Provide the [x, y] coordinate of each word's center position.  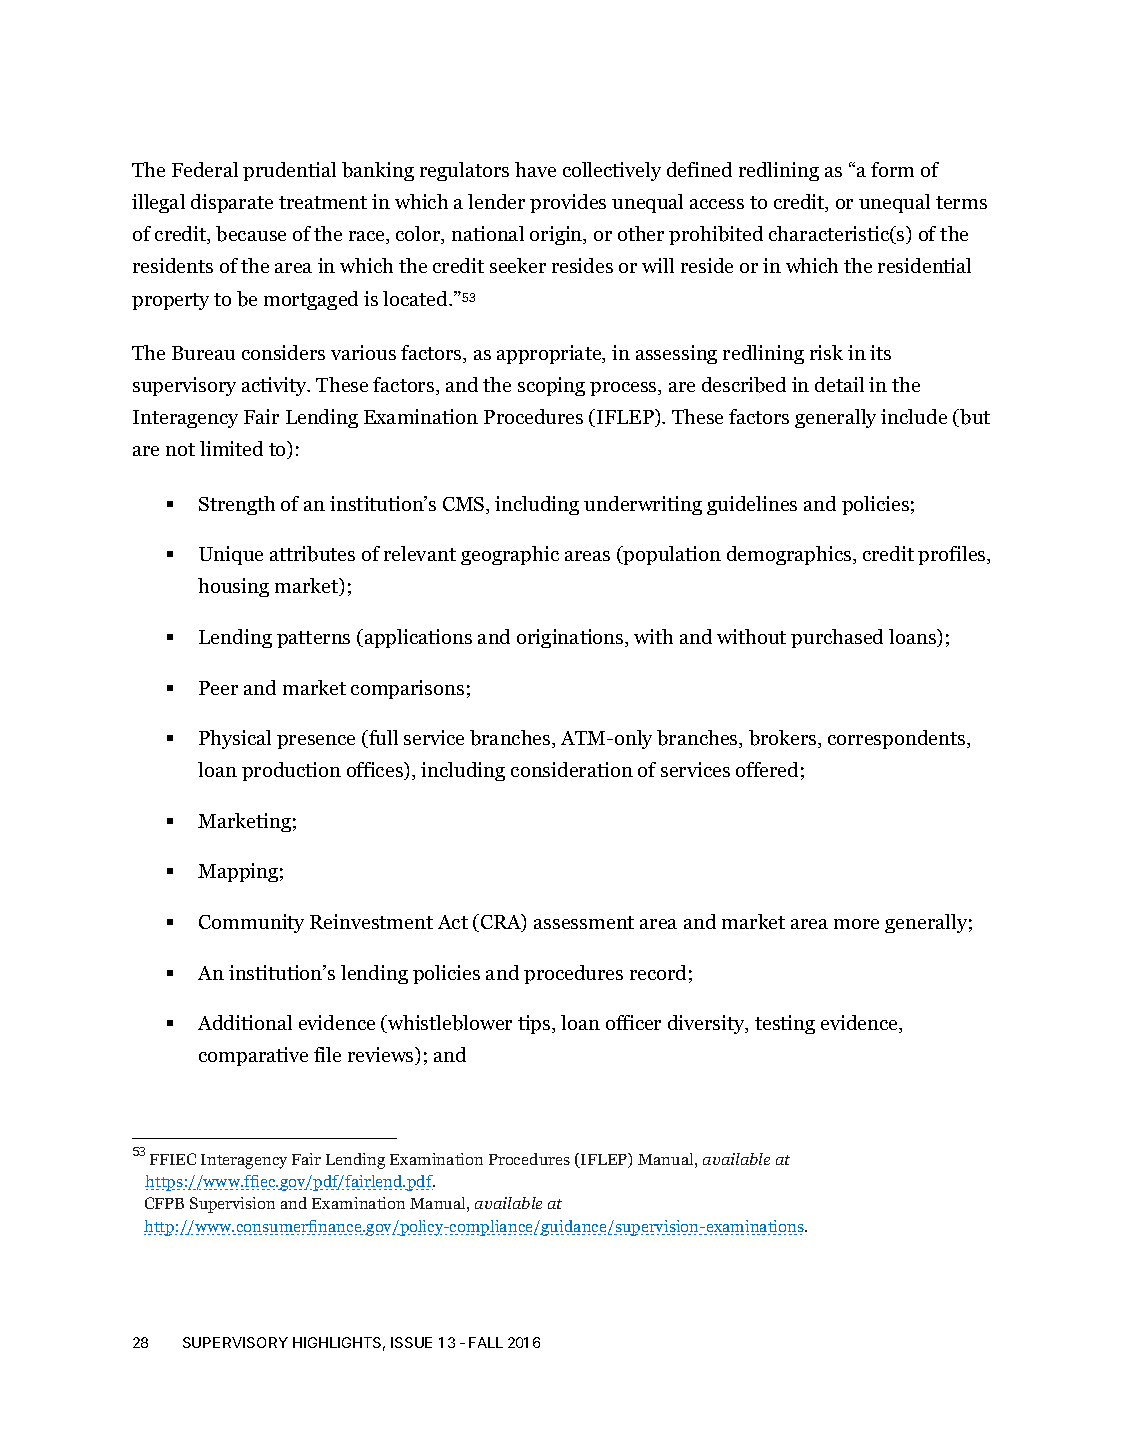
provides [568, 203]
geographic [510, 555]
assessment [584, 922]
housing [233, 587]
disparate [232, 203]
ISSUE [411, 1342]
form [892, 169]
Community [251, 923]
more [856, 924]
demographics [790, 555]
